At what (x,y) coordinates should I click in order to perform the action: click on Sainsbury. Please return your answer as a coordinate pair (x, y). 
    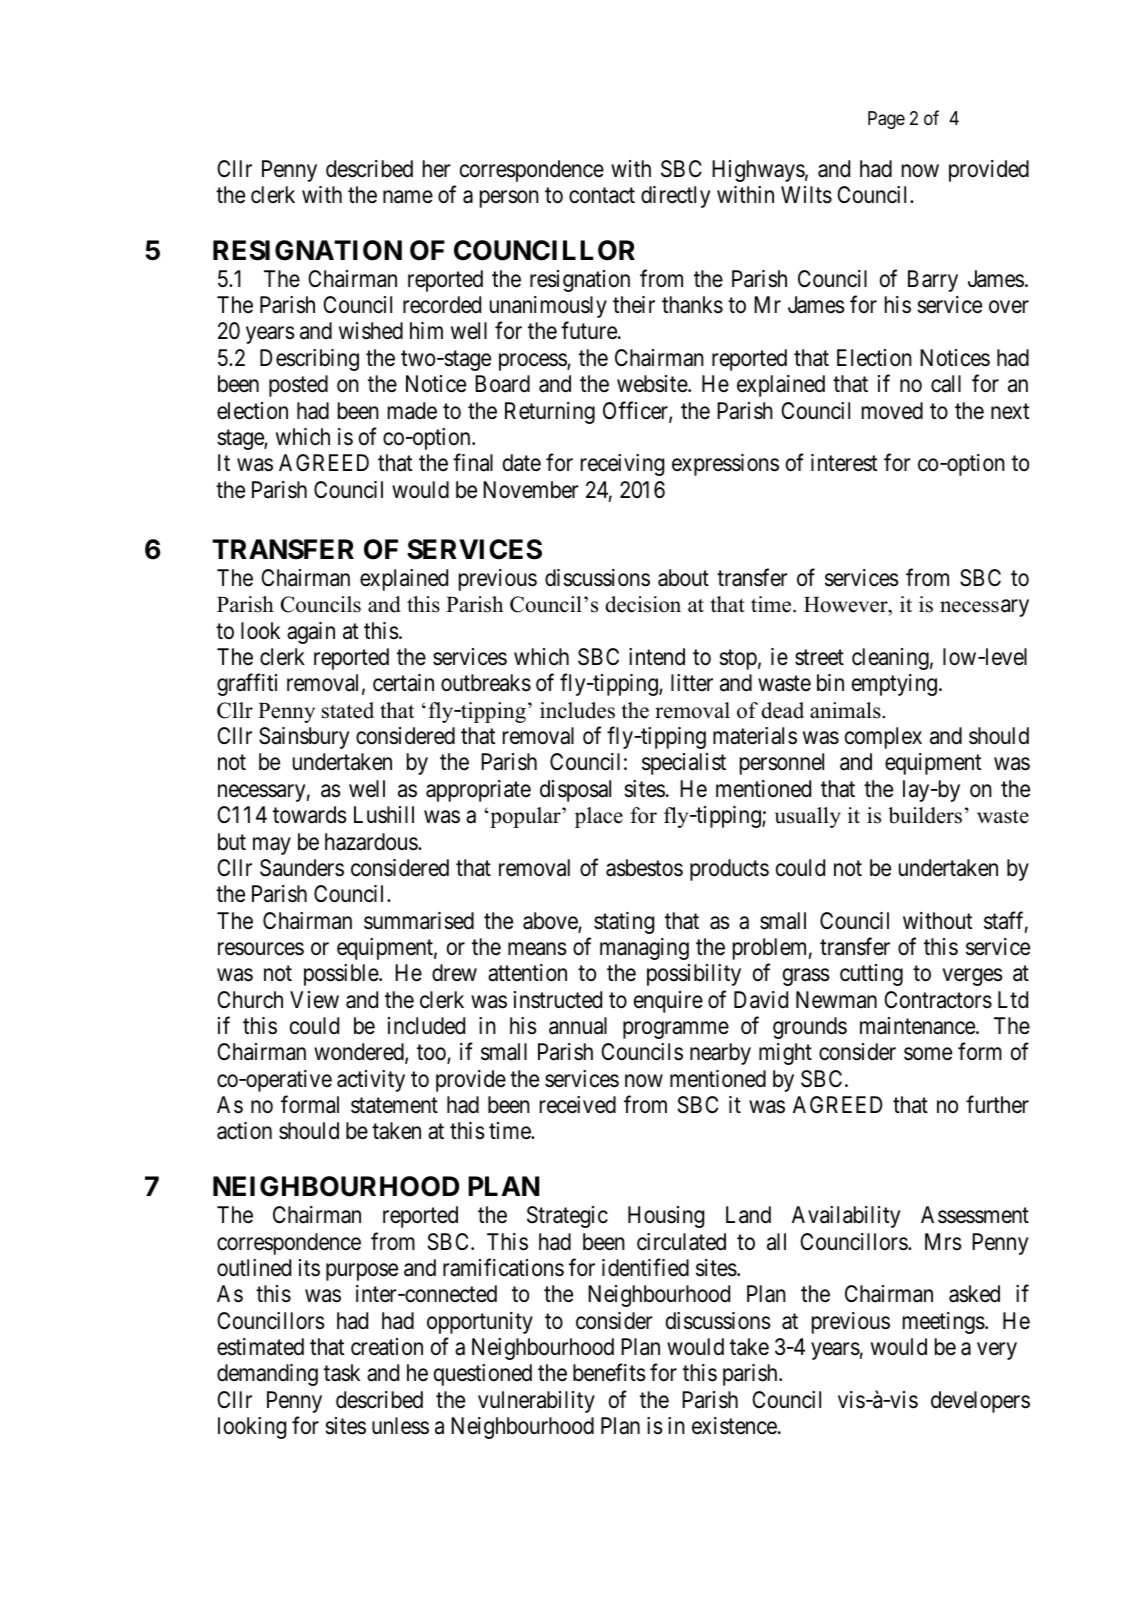
    Looking at the image, I should click on (304, 738).
